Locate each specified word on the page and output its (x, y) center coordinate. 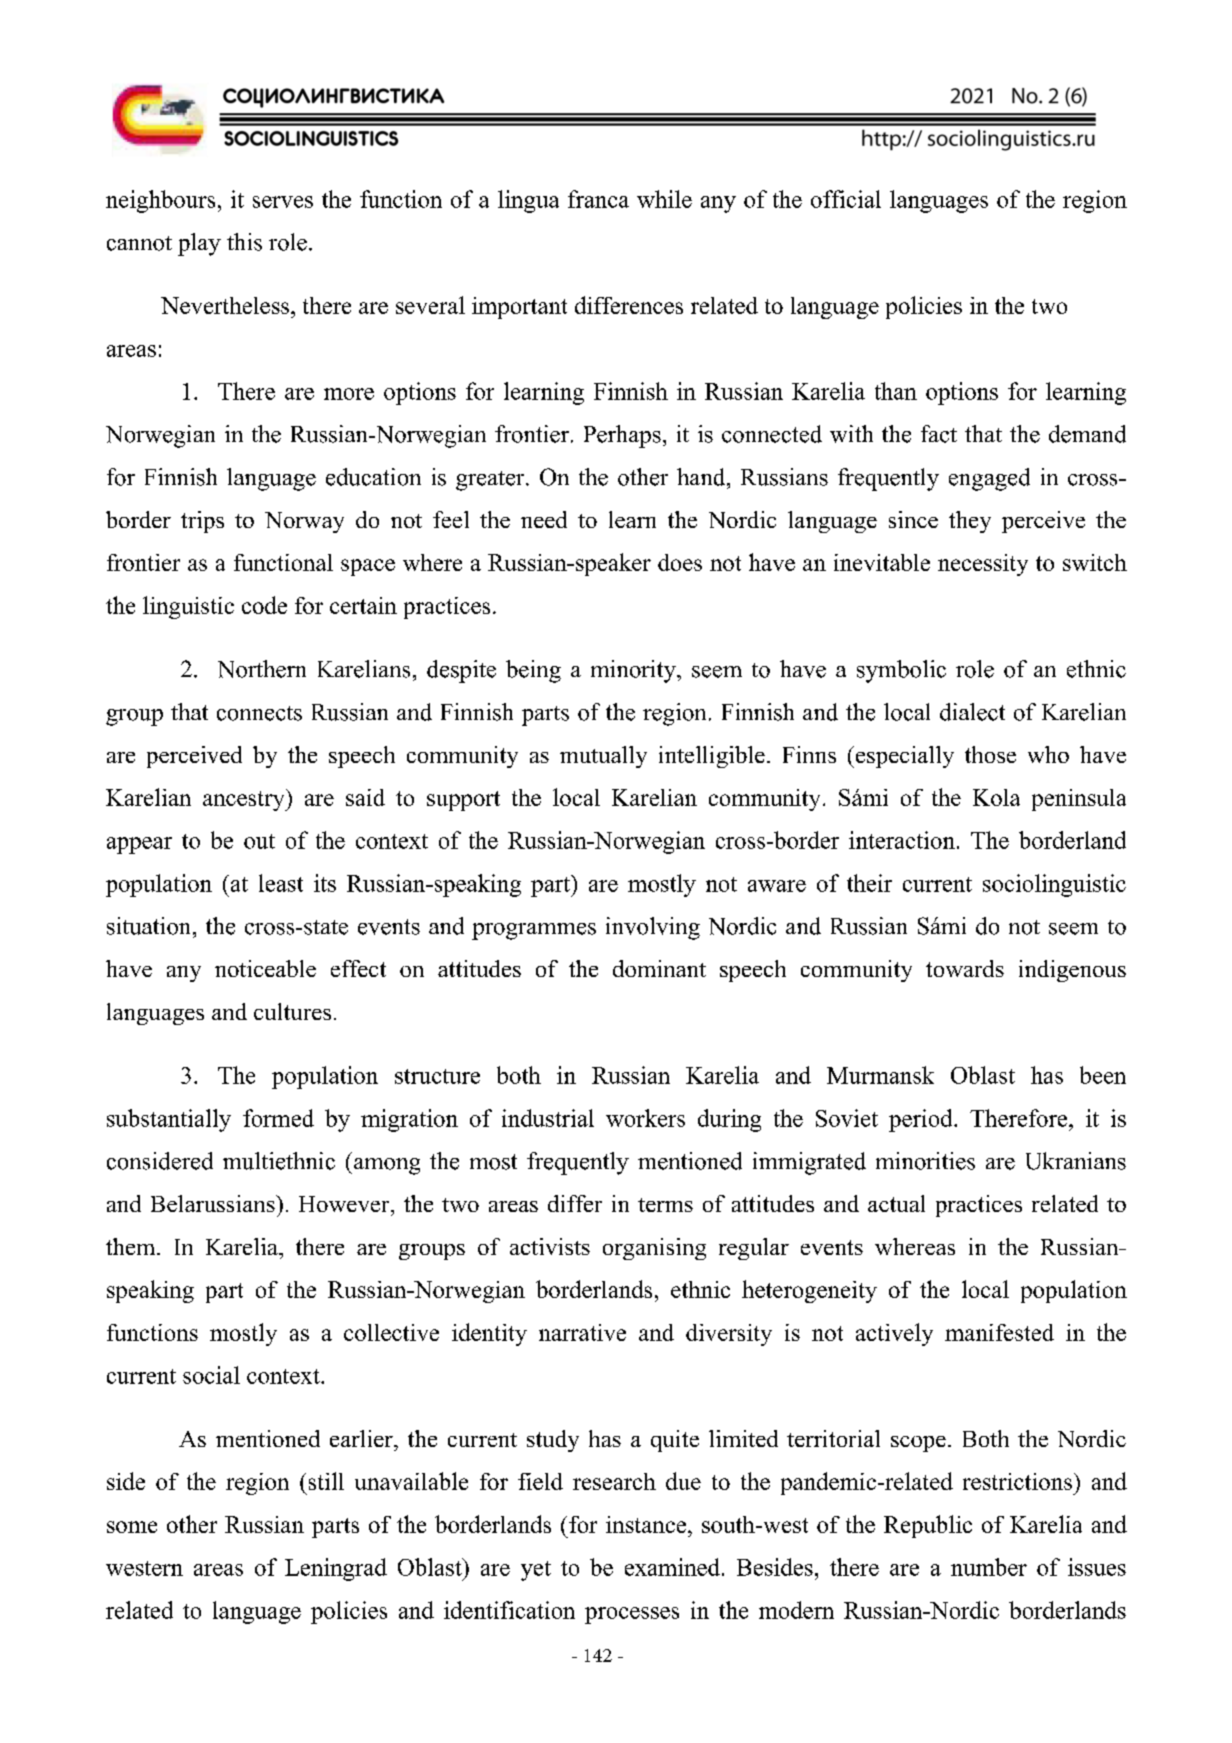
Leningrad (336, 1569)
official (846, 199)
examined (672, 1567)
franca (598, 199)
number (989, 1567)
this (244, 242)
